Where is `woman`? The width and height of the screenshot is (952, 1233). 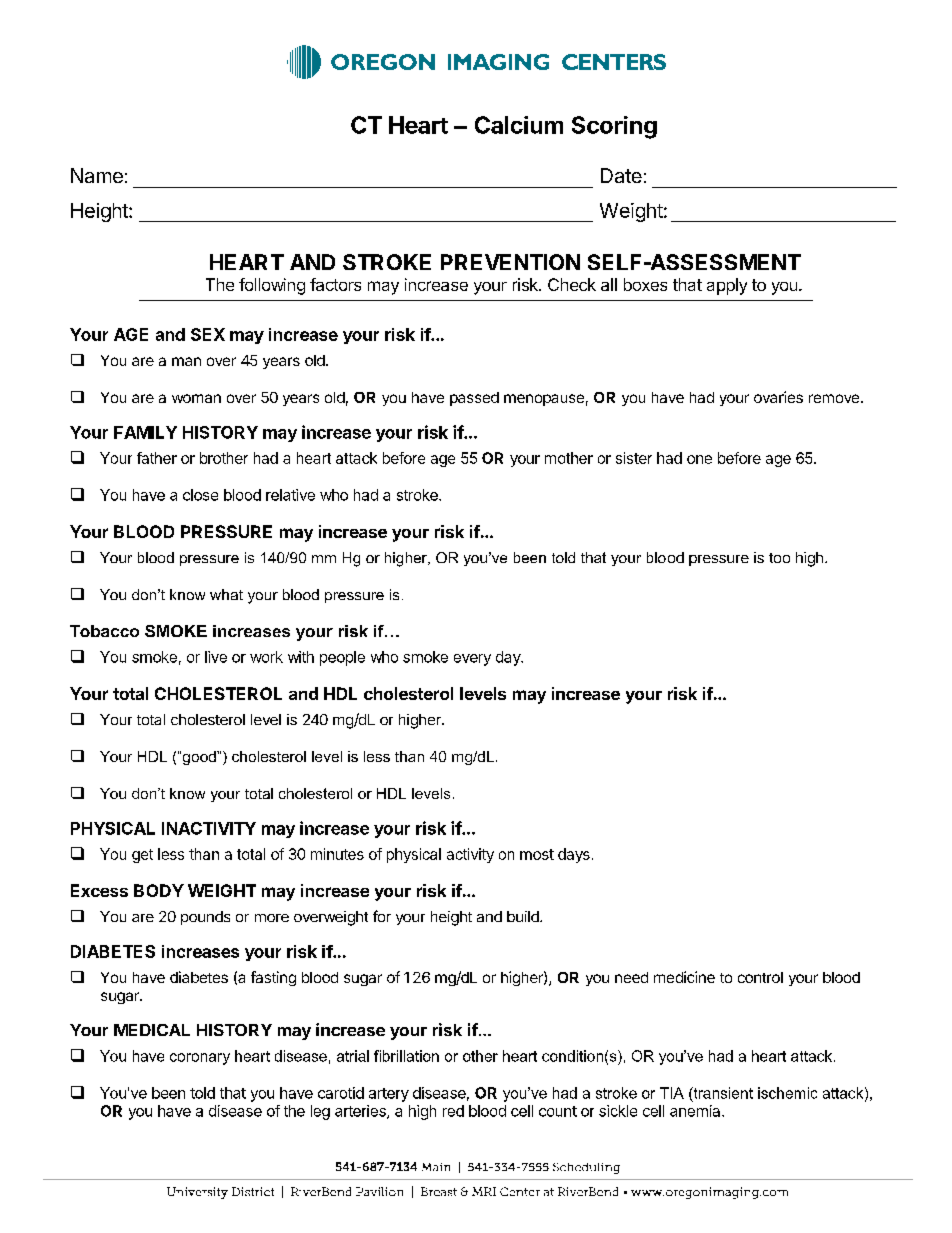
woman is located at coordinates (196, 398).
